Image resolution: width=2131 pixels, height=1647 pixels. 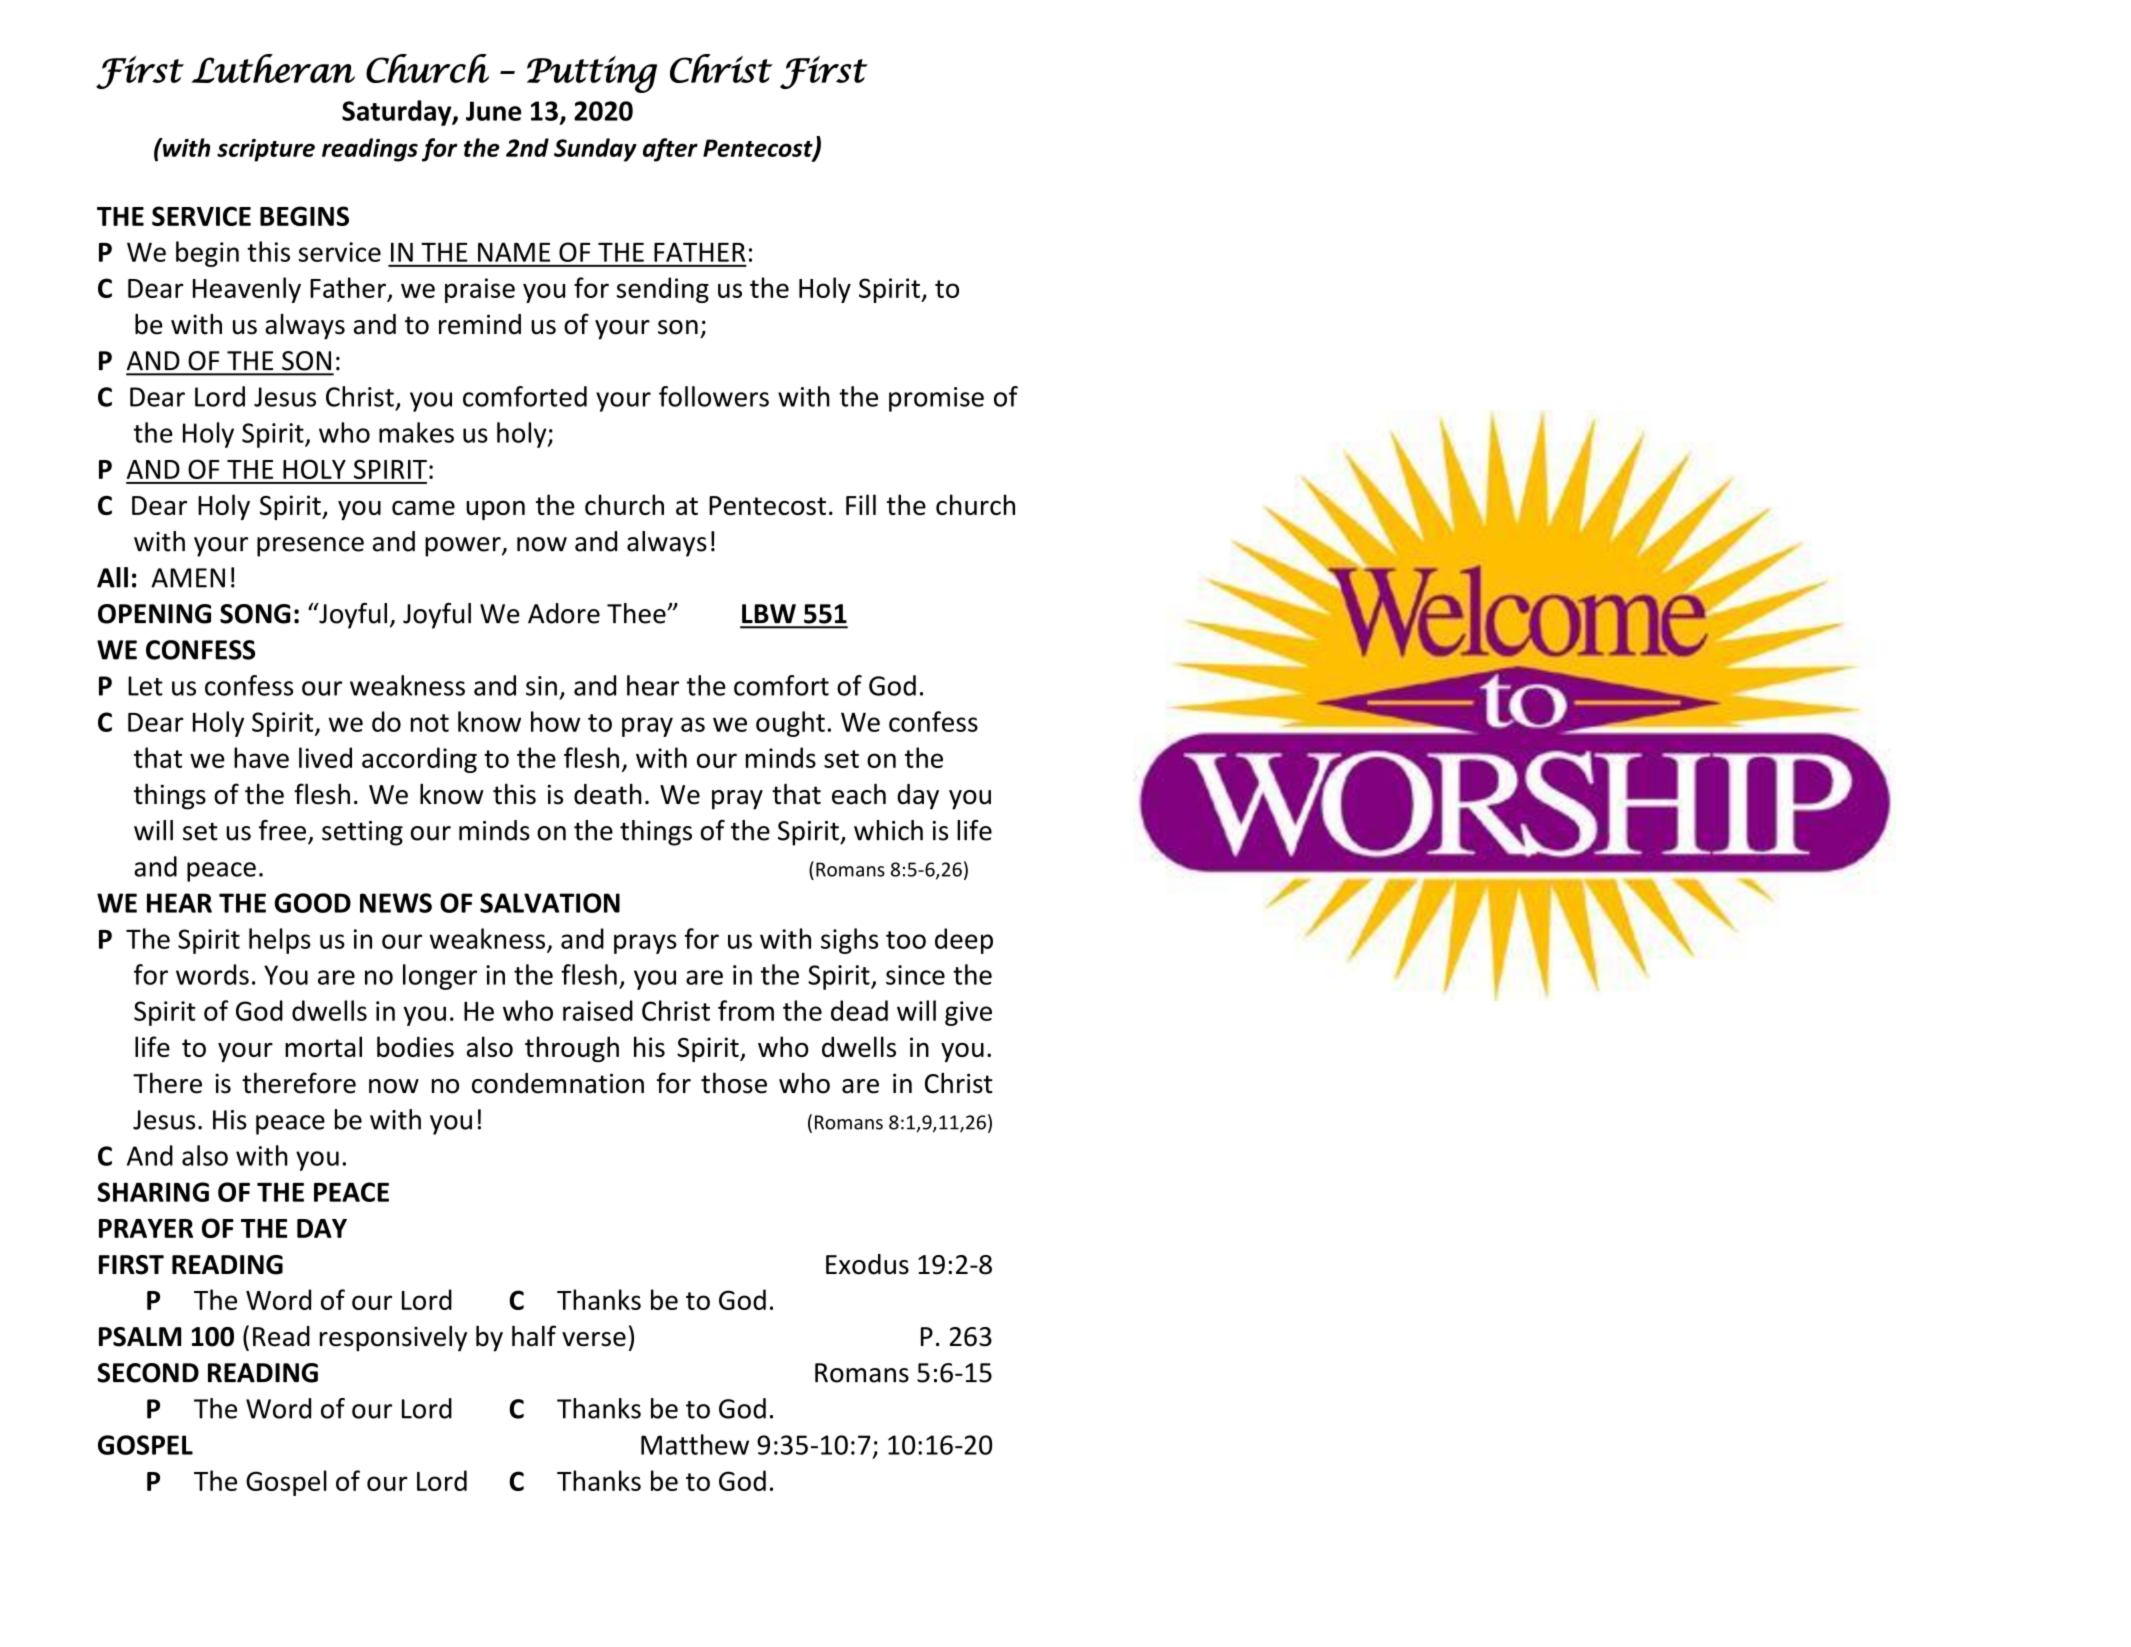 I want to click on after, so click(x=670, y=150).
